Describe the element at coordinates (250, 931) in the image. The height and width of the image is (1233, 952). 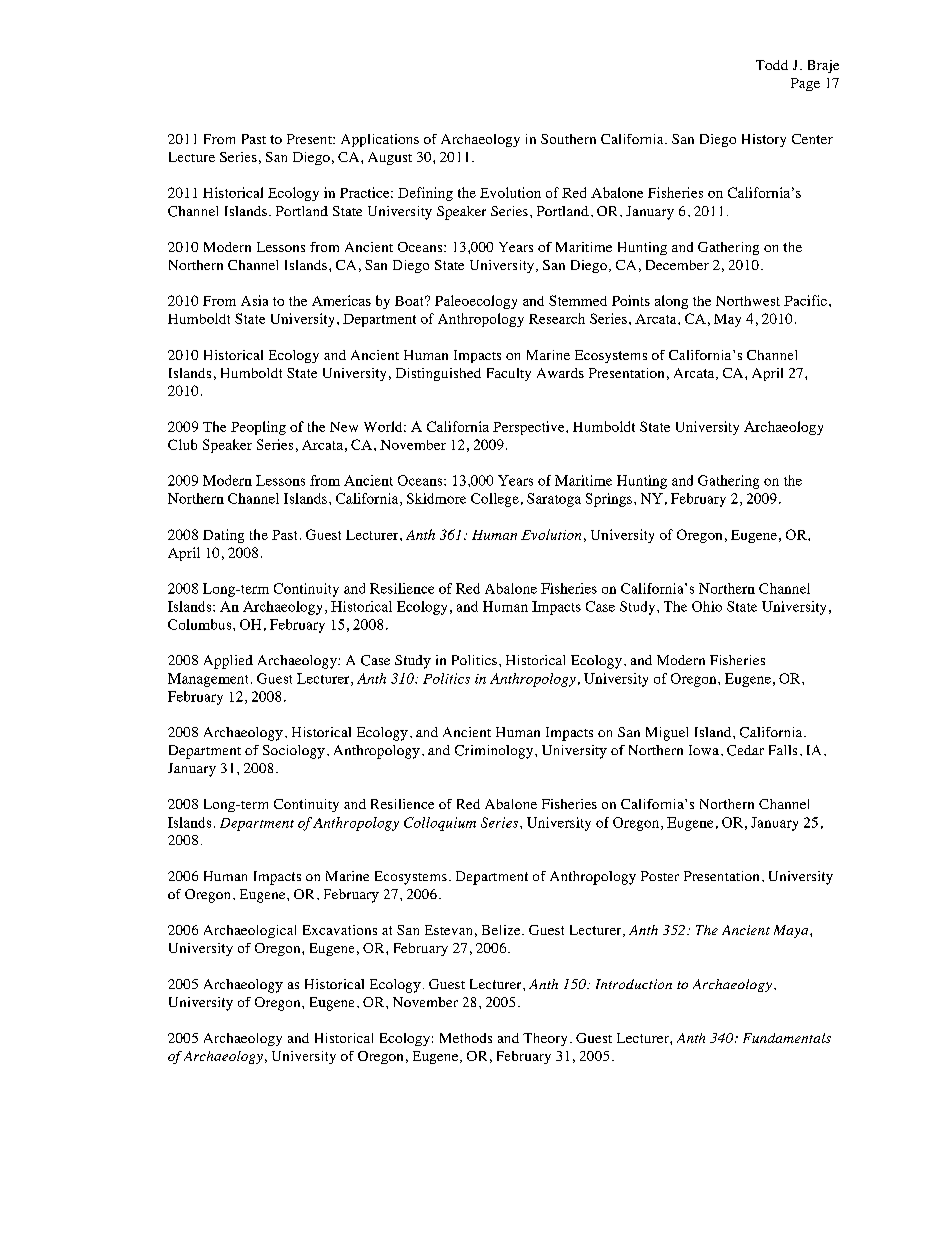
I see `Archaeological` at that location.
